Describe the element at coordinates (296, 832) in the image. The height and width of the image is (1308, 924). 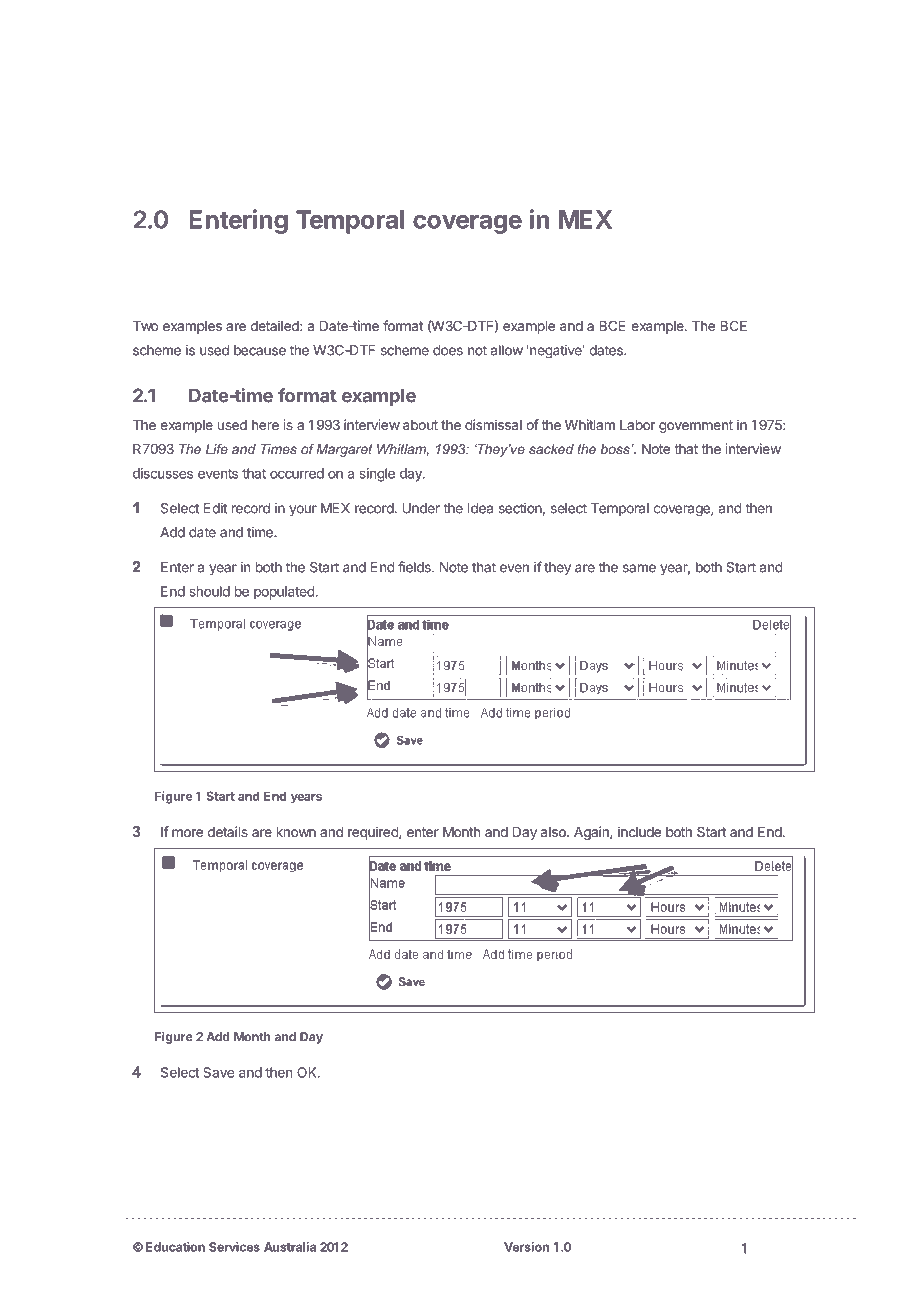
I see `known` at that location.
